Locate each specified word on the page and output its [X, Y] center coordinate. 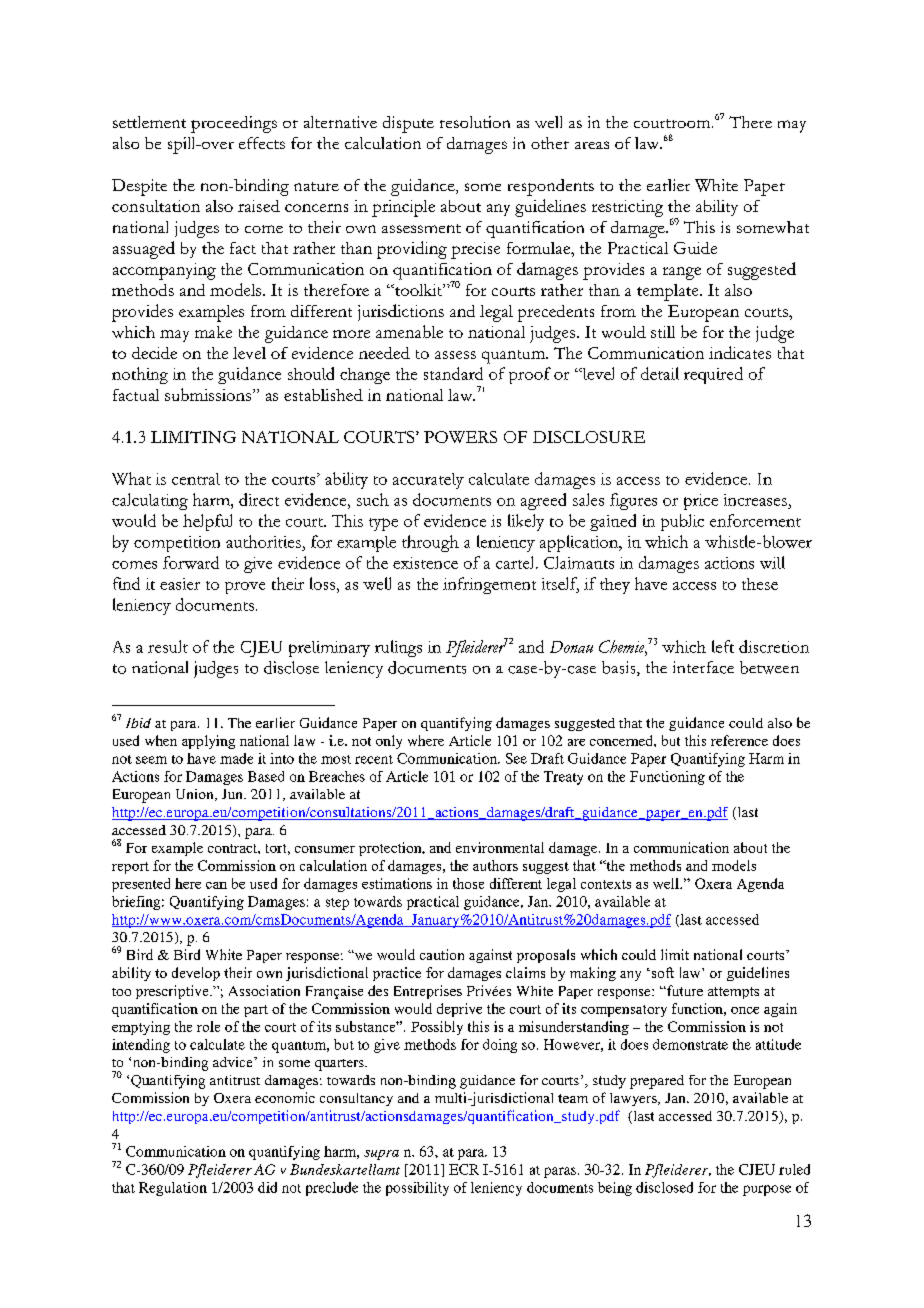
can [216, 885]
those [468, 883]
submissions [208, 394]
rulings [398, 648]
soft [661, 972]
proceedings [234, 124]
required [713, 375]
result [168, 646]
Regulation [173, 1189]
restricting [627, 208]
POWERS [460, 437]
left [723, 646]
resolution [475, 122]
